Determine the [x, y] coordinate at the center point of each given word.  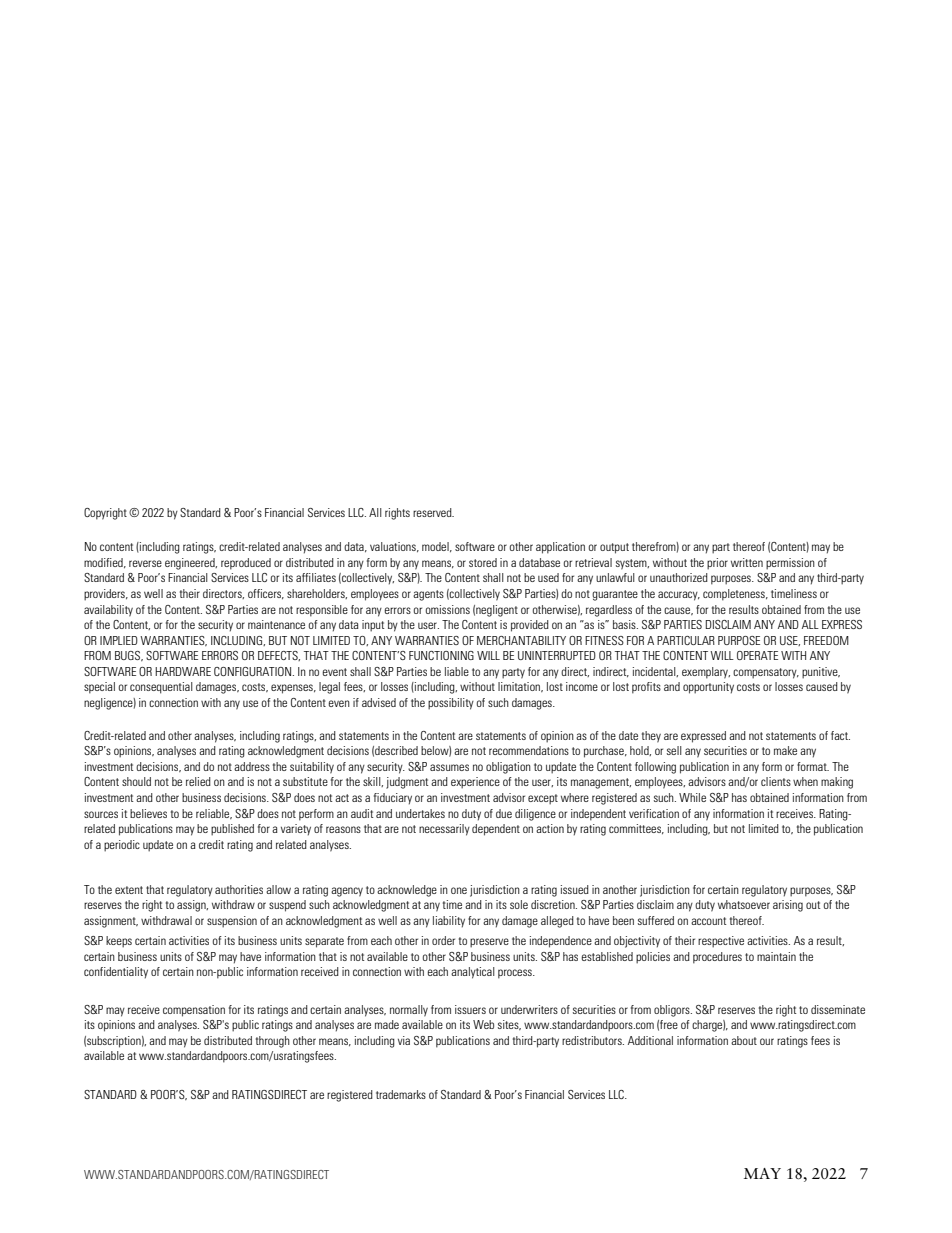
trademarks [401, 1094]
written [747, 562]
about [744, 1040]
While [692, 797]
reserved [433, 512]
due [504, 813]
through [273, 1042]
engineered [191, 564]
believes [148, 813]
